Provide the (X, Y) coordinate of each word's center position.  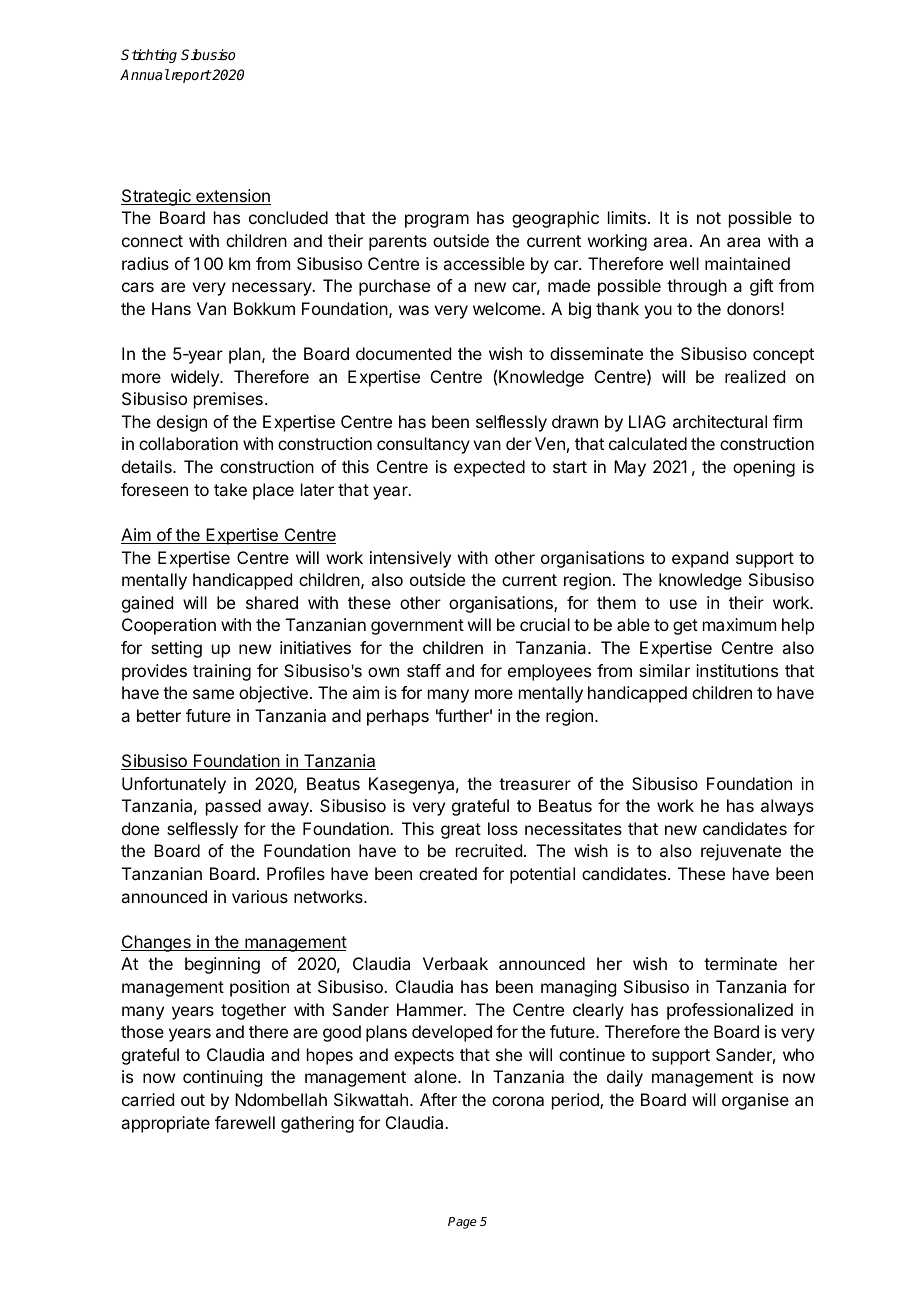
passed (233, 807)
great (461, 831)
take (230, 489)
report (190, 76)
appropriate (165, 1124)
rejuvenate (741, 852)
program (437, 221)
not (709, 218)
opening (764, 468)
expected (489, 468)
